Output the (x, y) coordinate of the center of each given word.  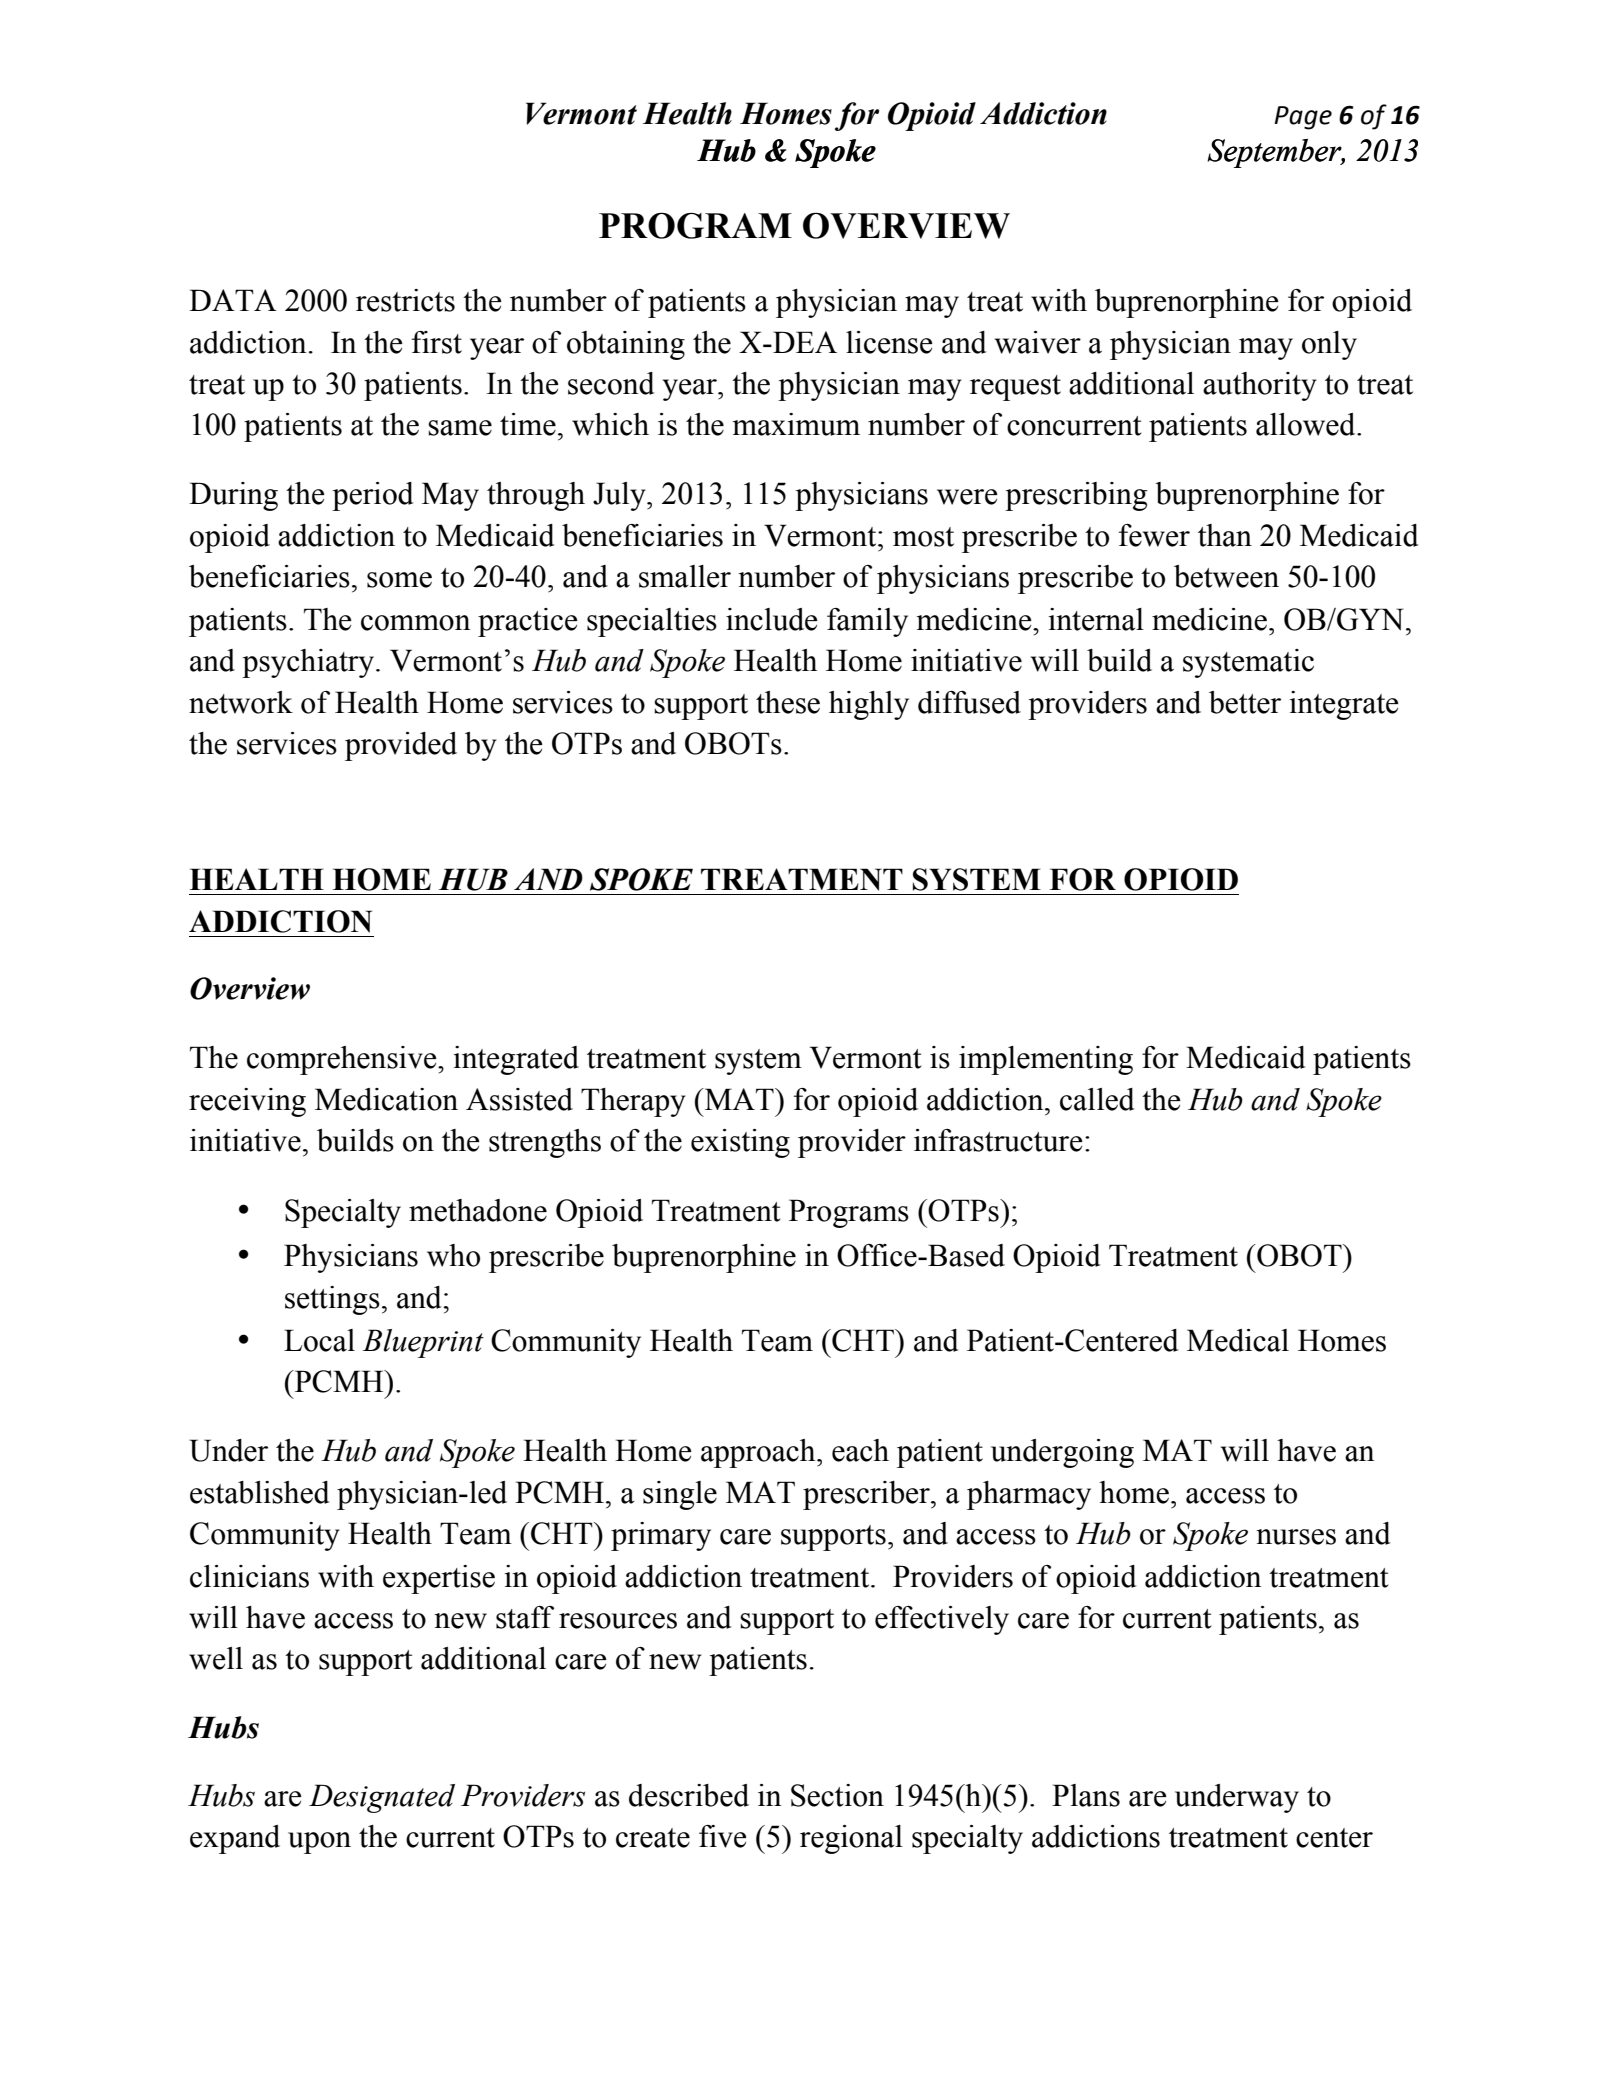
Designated (382, 1798)
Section (837, 1795)
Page (1303, 118)
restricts (405, 300)
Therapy (633, 1102)
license (889, 342)
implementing (1046, 1060)
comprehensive (343, 1060)
